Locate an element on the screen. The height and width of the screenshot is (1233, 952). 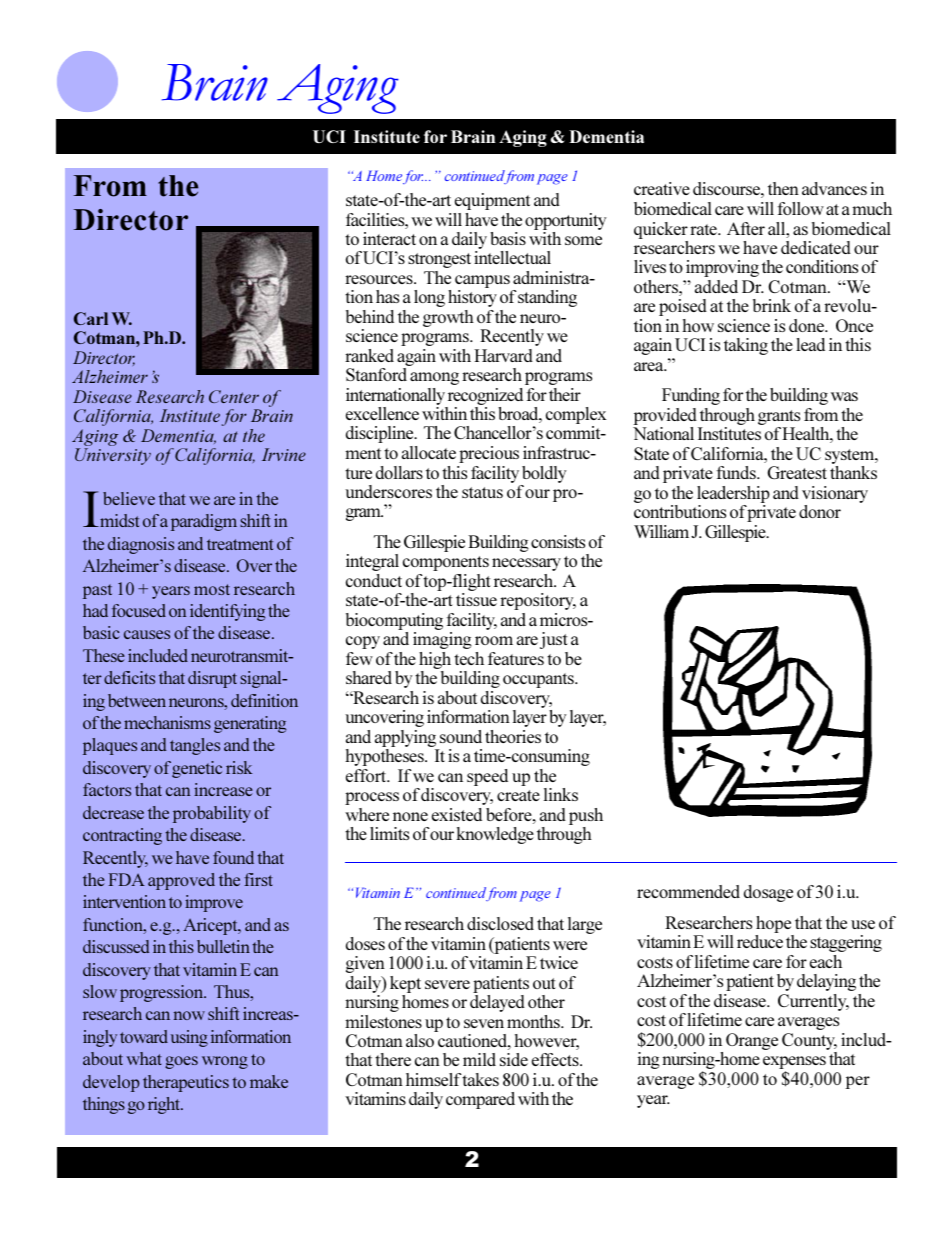
basis is located at coordinates (508, 238).
